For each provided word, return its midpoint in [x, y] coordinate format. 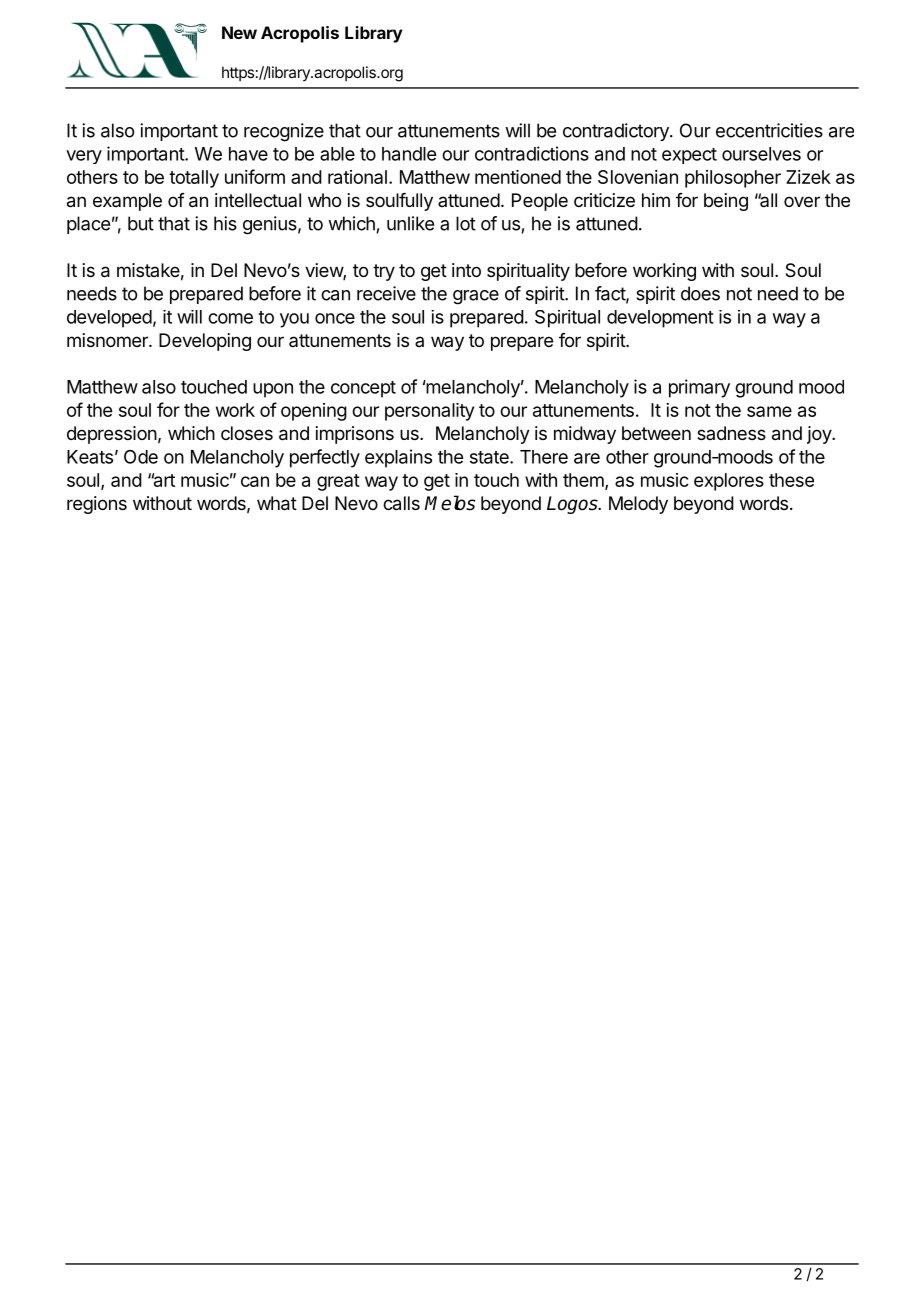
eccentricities [769, 130]
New [239, 32]
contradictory [617, 132]
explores [729, 482]
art [163, 480]
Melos [450, 503]
